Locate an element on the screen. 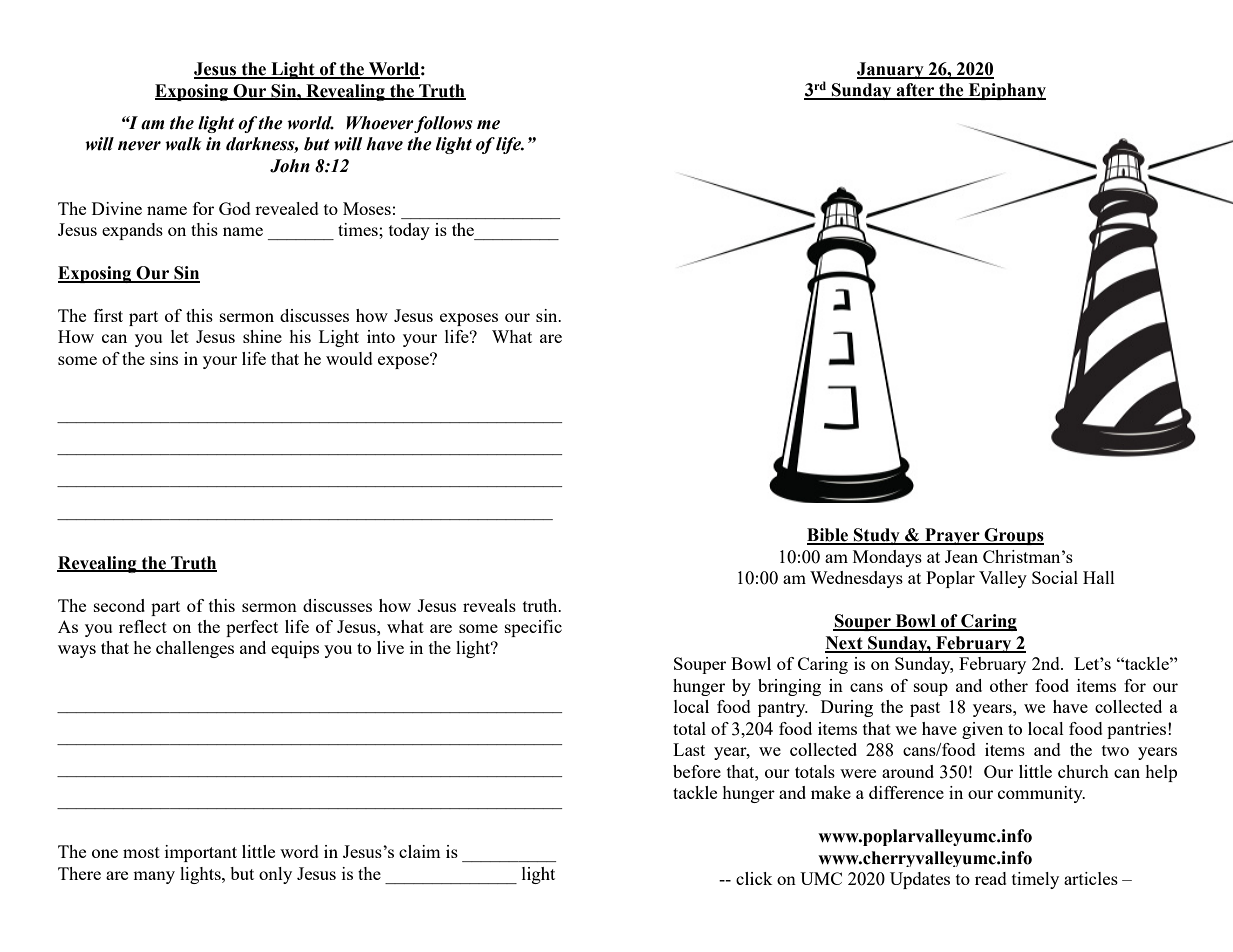  Groups is located at coordinates (1013, 536).
